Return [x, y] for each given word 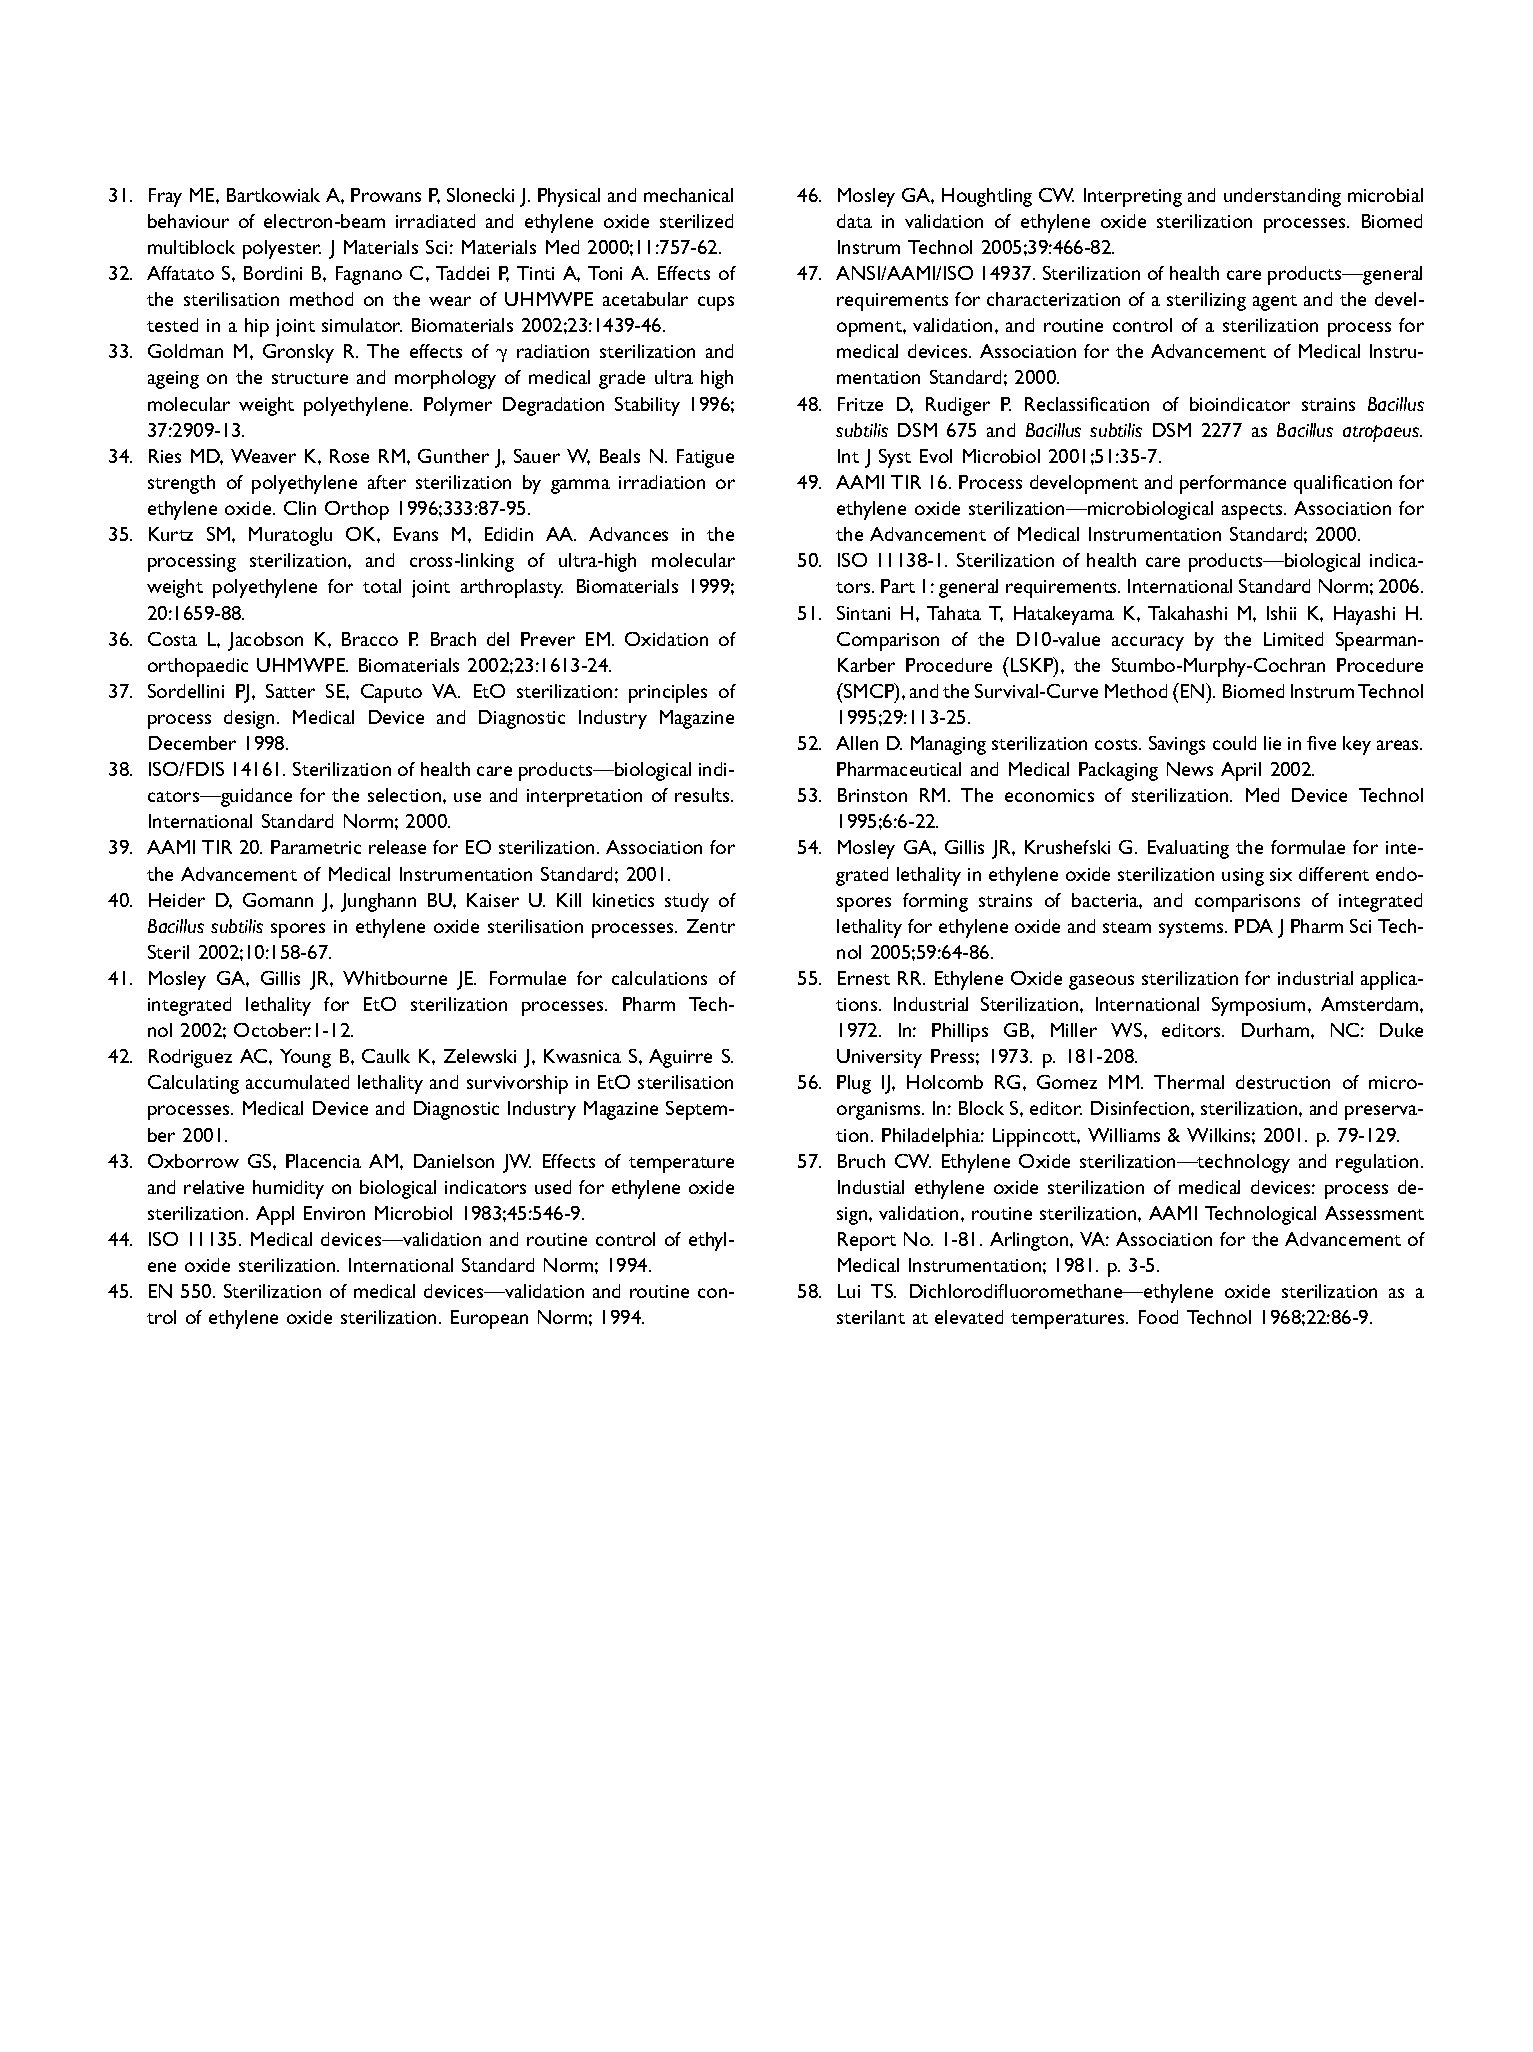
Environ [334, 1213]
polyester [282, 249]
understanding [1282, 197]
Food [1158, 1317]
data [854, 221]
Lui [849, 1291]
